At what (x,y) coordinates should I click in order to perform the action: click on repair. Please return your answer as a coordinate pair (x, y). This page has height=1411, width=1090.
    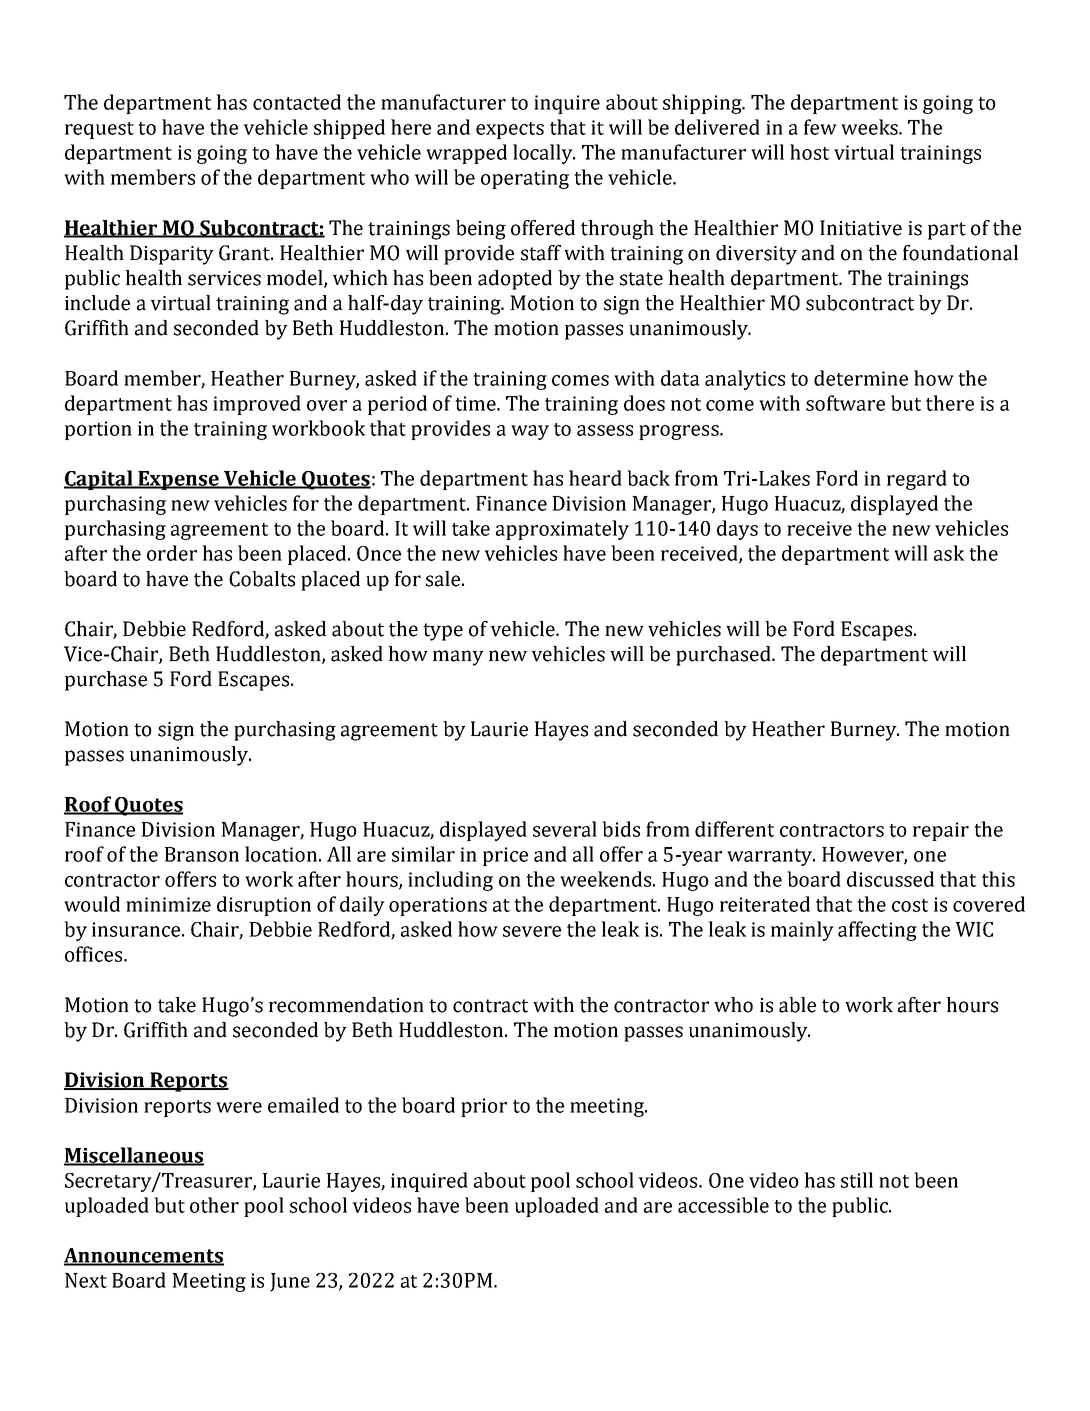
    Looking at the image, I should click on (941, 831).
